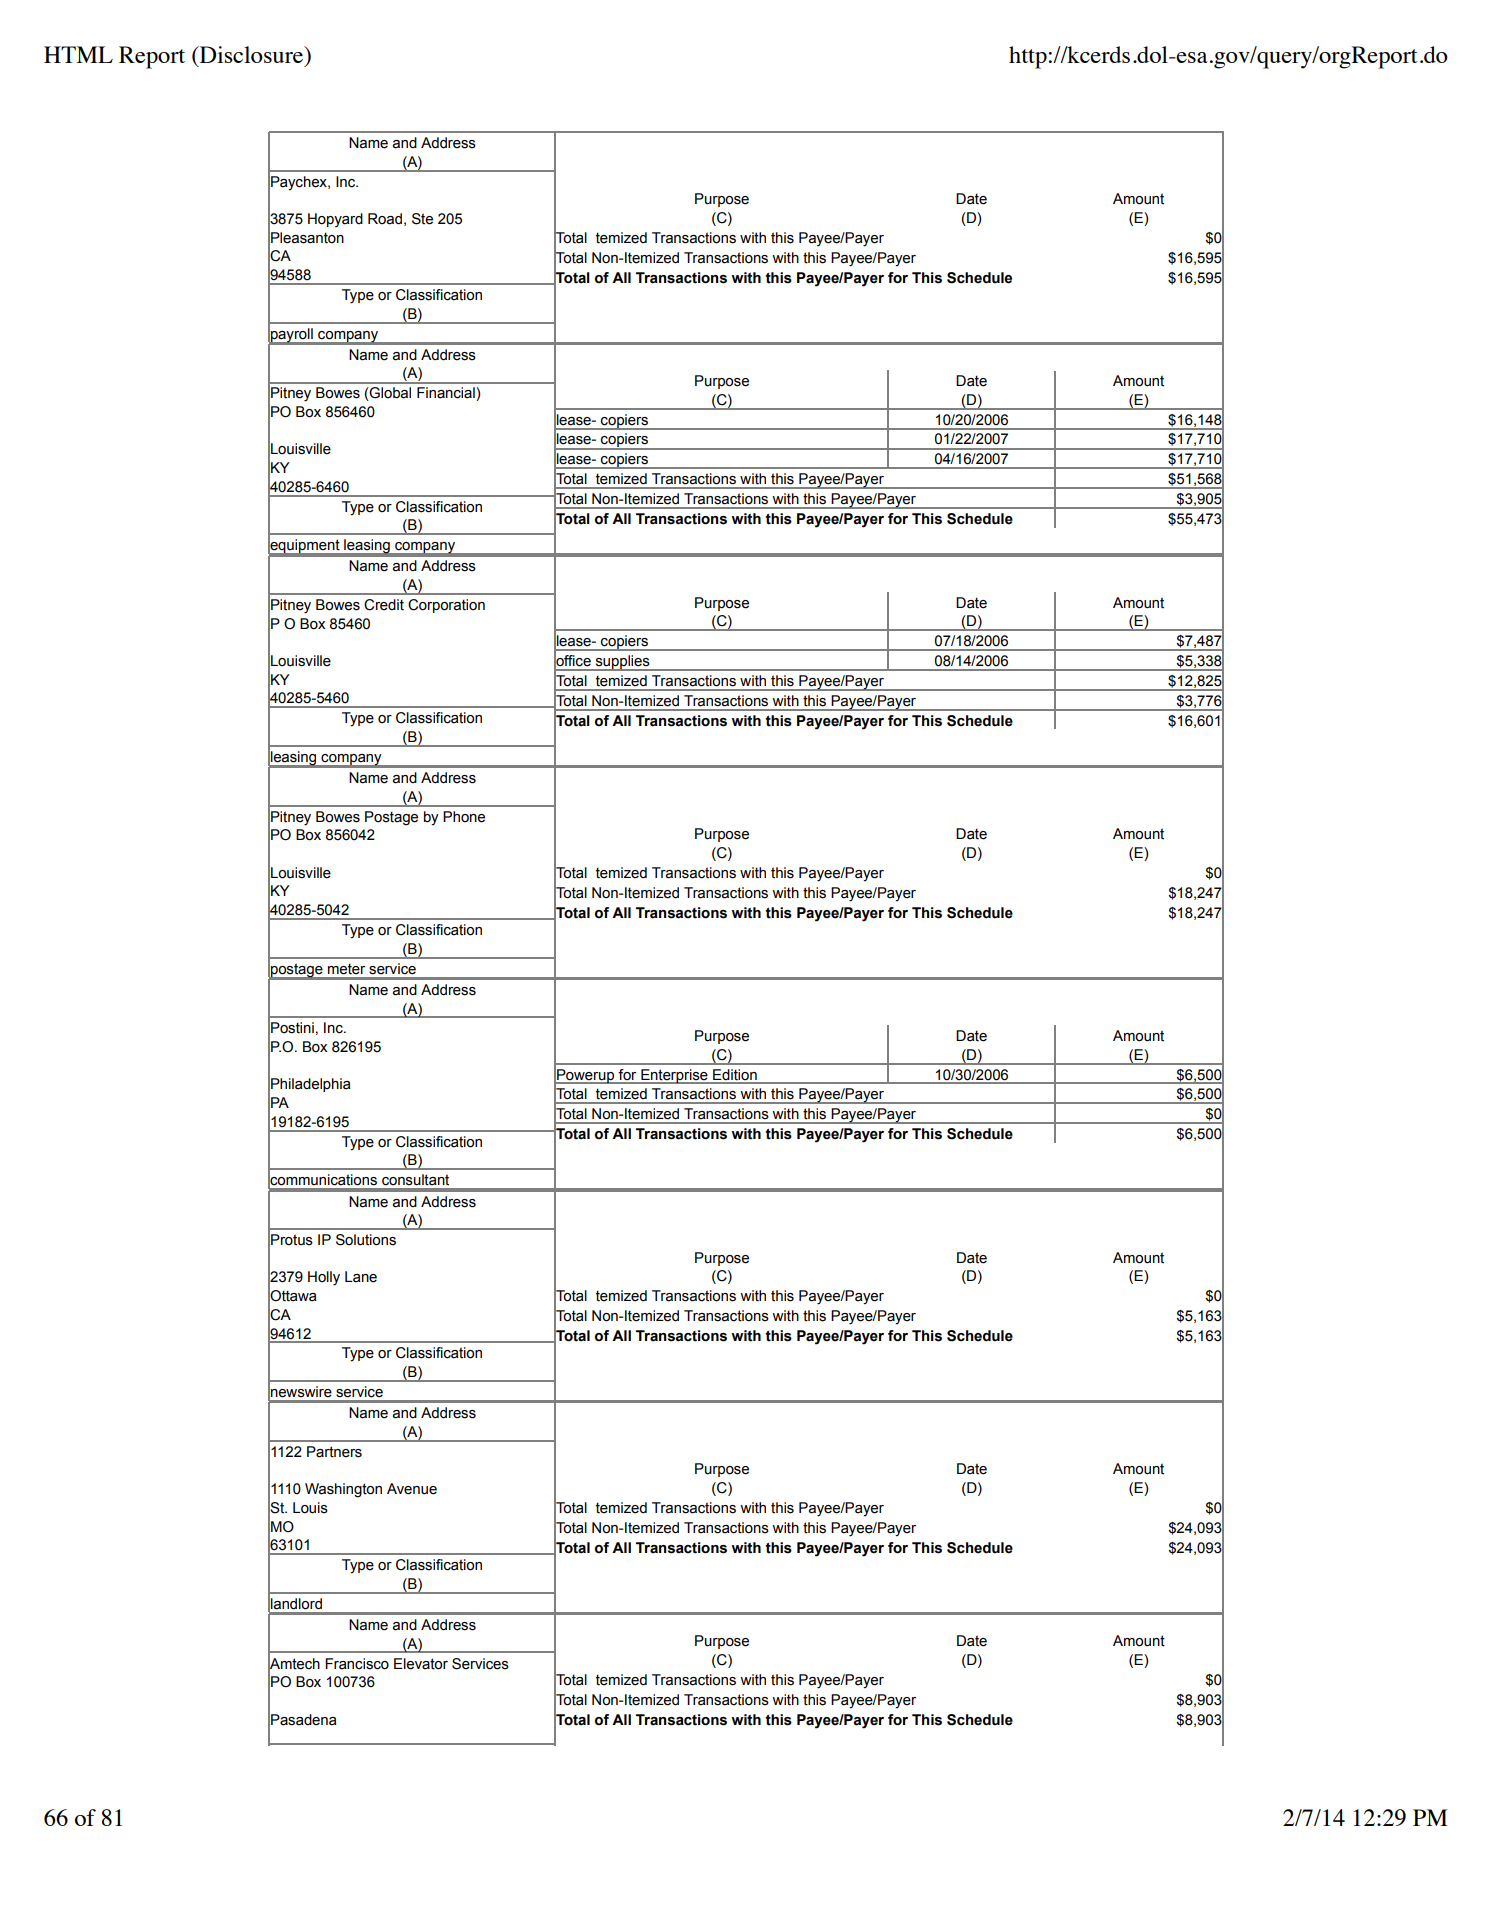 The image size is (1492, 1931). Describe the element at coordinates (674, 1076) in the image. I see `Enterprise` at that location.
